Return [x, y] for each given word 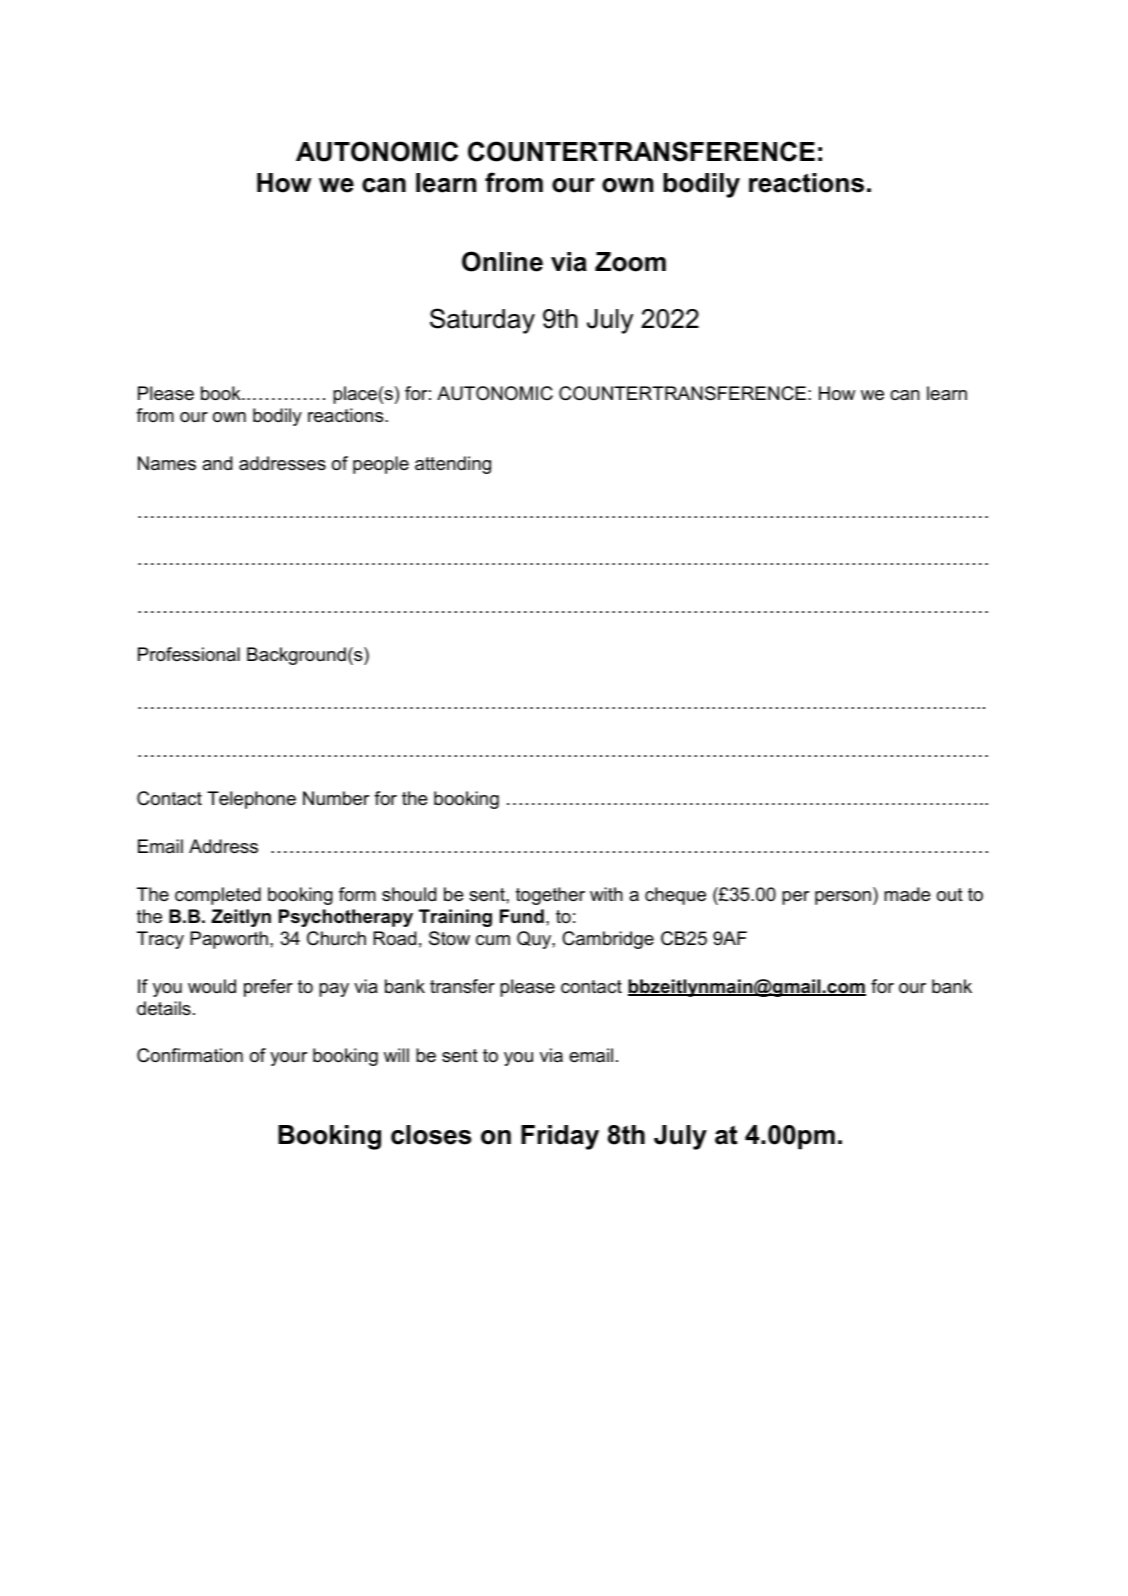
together [550, 896]
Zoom [630, 262]
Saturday [482, 321]
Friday [560, 1137]
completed [218, 896]
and [217, 463]
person [843, 898]
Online [502, 261]
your [288, 1059]
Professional [189, 654]
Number [336, 798]
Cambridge [608, 940]
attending [453, 465]
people [381, 465]
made [907, 894]
